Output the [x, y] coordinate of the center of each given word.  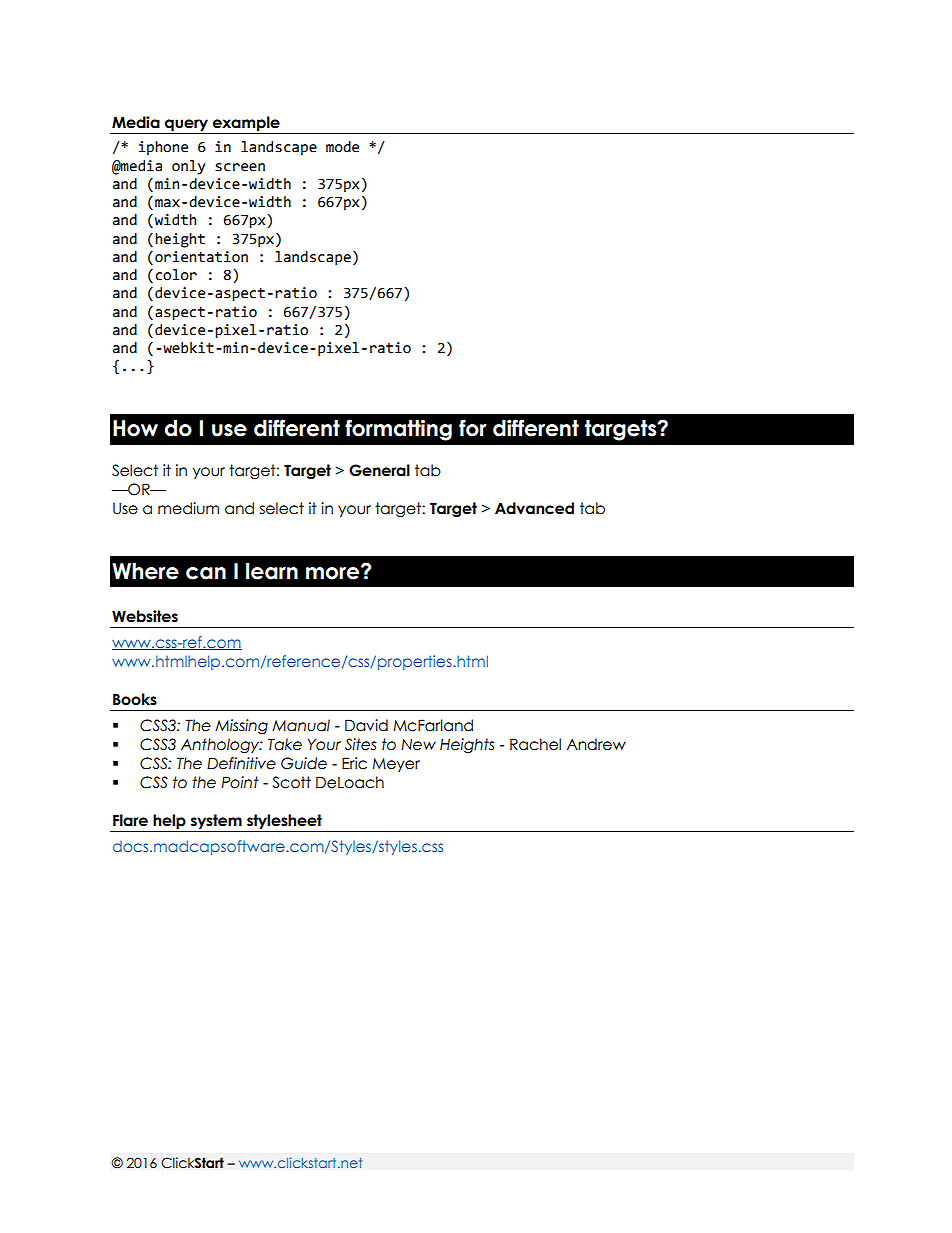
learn [272, 571]
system [216, 821]
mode [342, 147]
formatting [398, 430]
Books [135, 699]
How [135, 428]
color [176, 275]
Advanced [534, 508]
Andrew [596, 744]
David [366, 725]
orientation [201, 257]
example [246, 123]
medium [188, 508]
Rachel [535, 744]
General [379, 470]
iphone [163, 148]
